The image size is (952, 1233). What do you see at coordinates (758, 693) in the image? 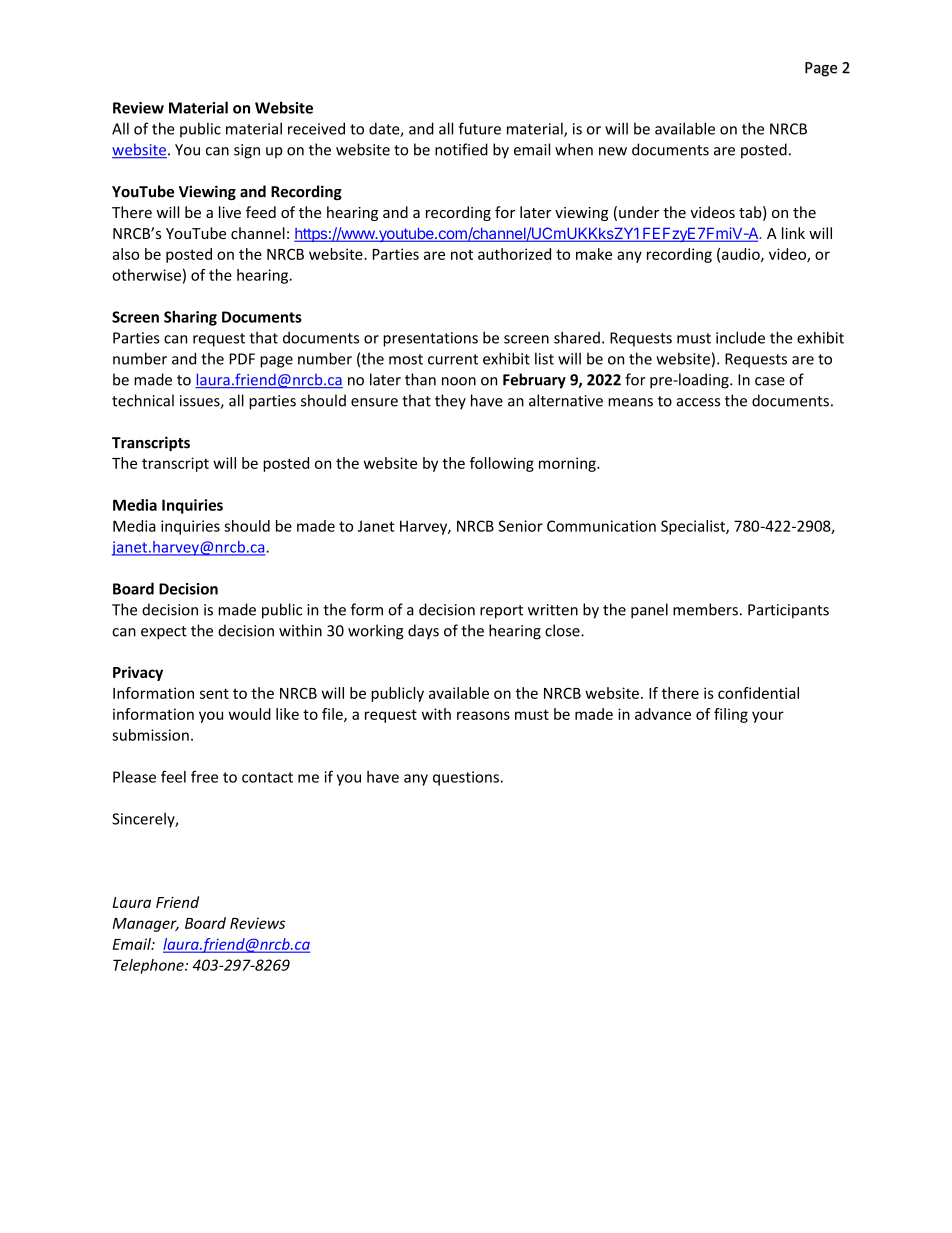
I see `confidential` at bounding box center [758, 693].
